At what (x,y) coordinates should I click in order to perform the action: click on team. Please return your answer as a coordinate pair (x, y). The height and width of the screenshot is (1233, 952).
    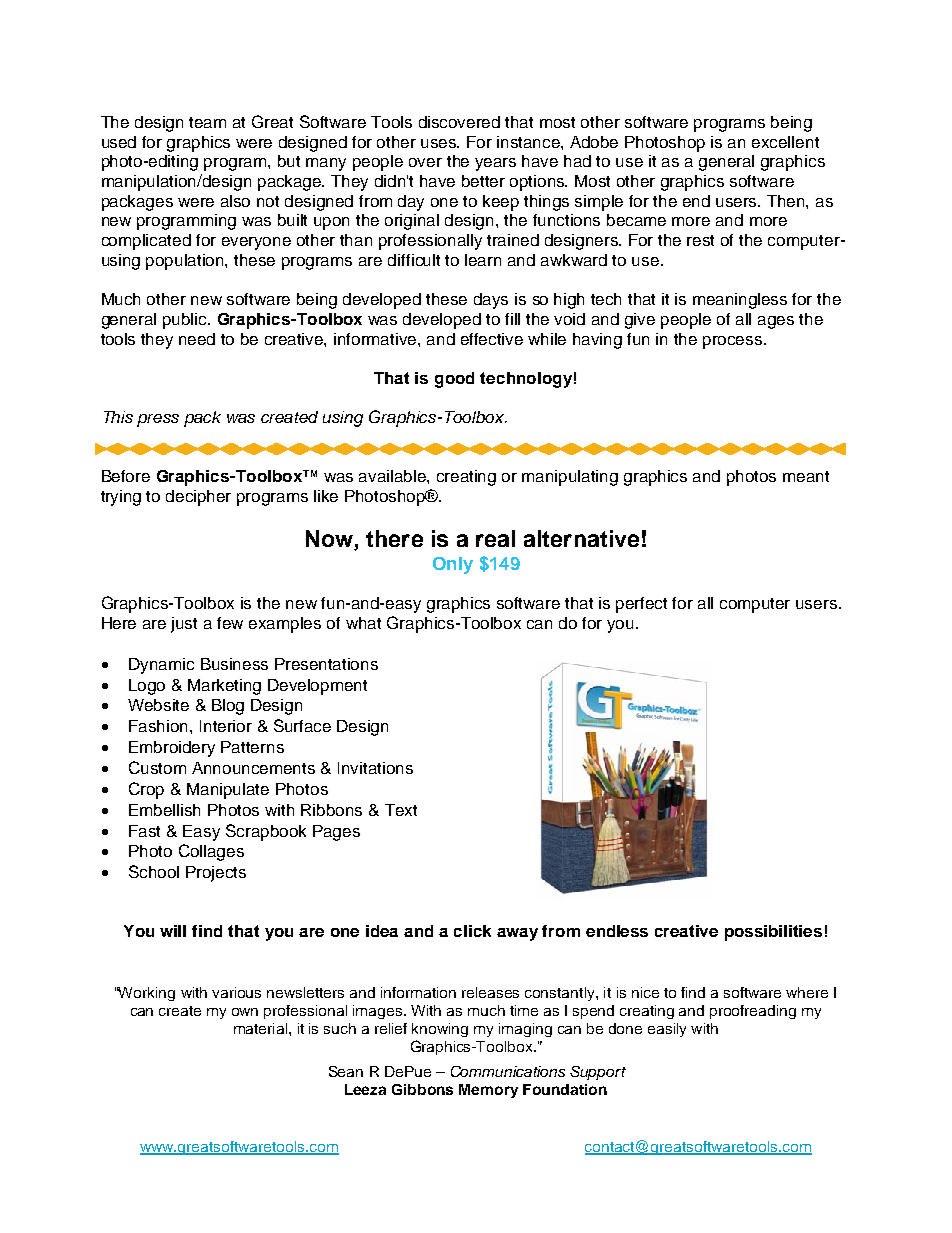
    Looking at the image, I should click on (207, 122).
